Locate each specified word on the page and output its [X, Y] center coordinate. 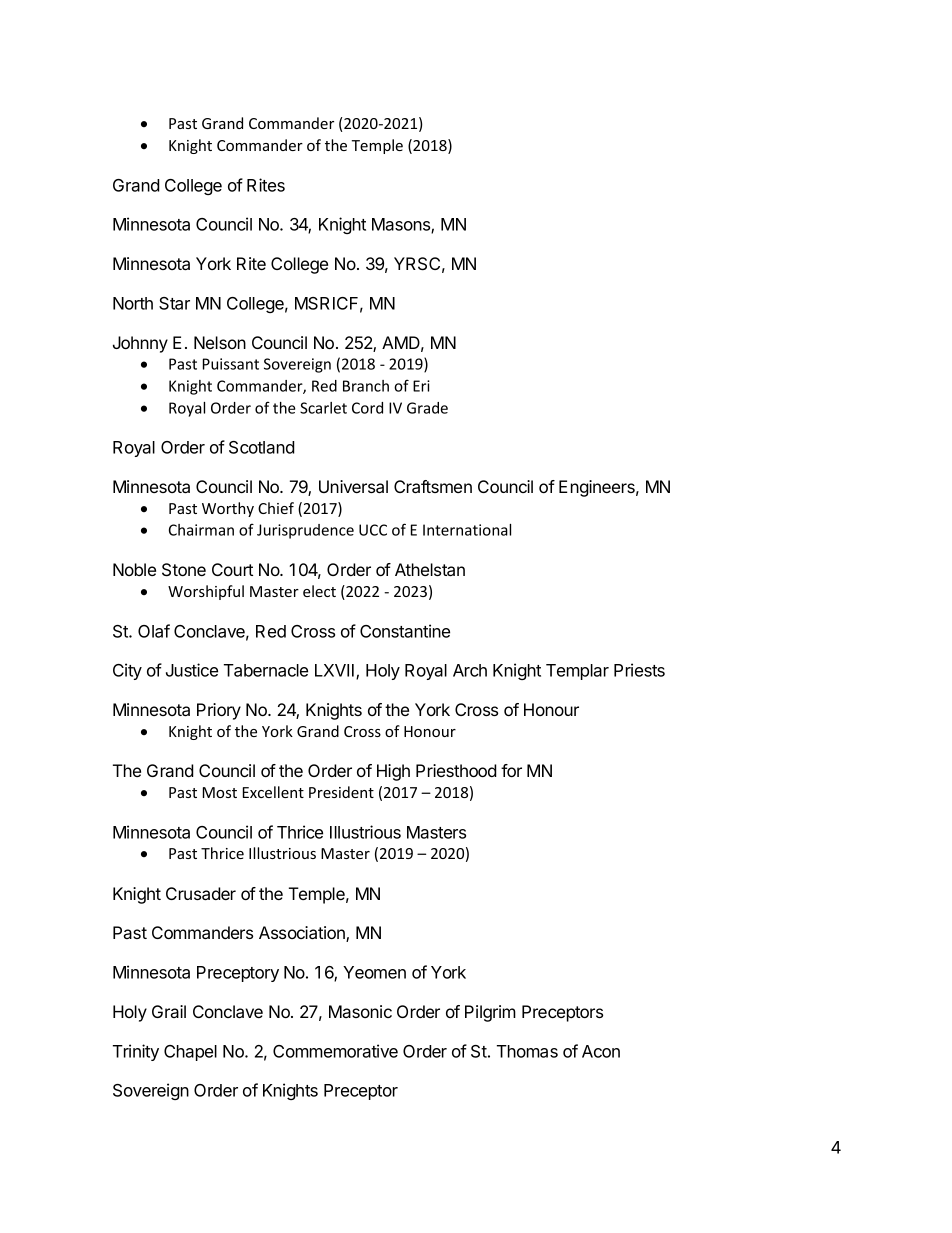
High [393, 772]
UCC [373, 530]
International [467, 530]
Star [174, 303]
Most [220, 792]
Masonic [360, 1011]
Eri [421, 386]
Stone [184, 570]
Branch [366, 386]
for [511, 770]
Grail [169, 1011]
